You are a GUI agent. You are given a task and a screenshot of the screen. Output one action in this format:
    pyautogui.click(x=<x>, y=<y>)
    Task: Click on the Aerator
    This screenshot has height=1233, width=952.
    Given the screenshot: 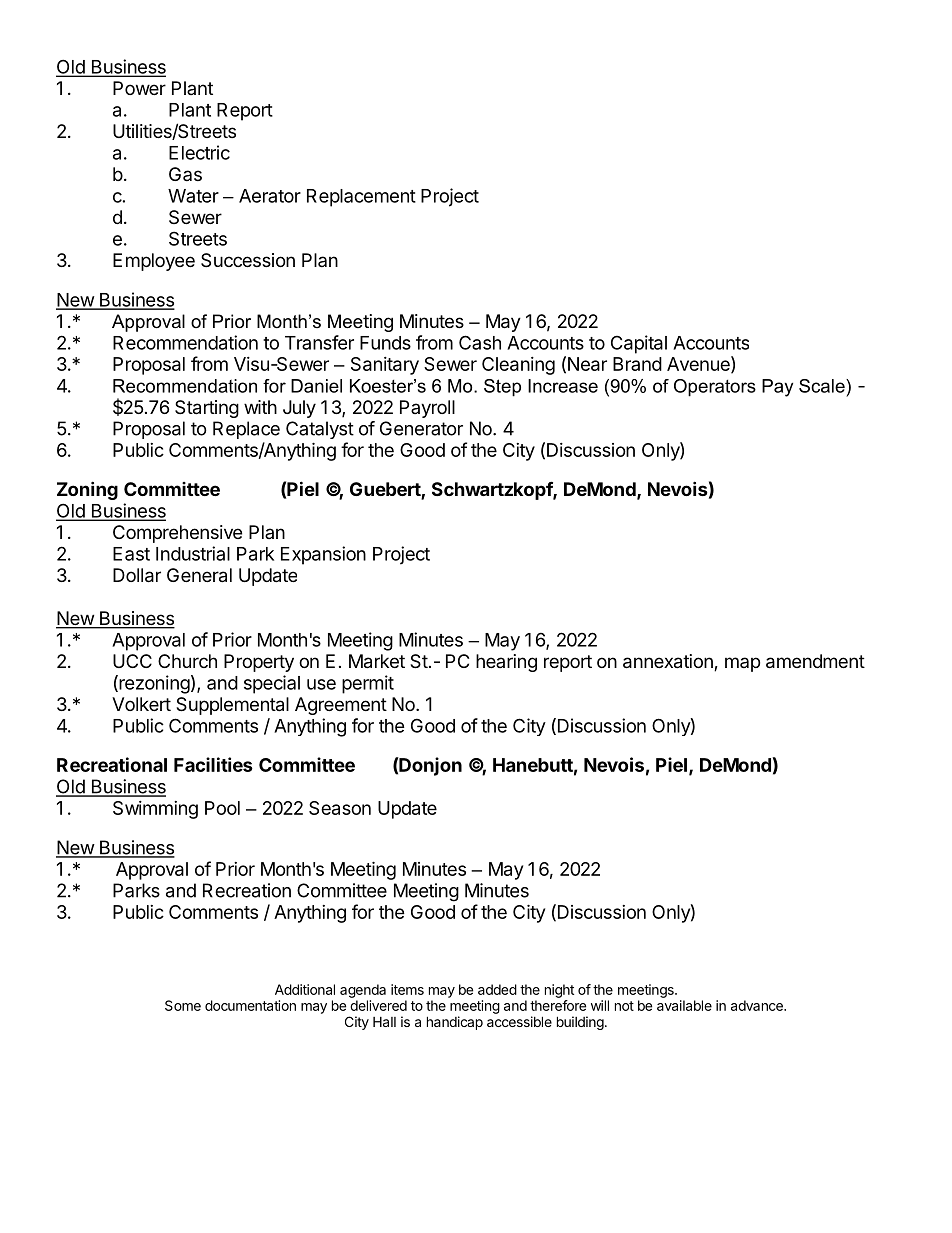 What is the action you would take?
    pyautogui.click(x=270, y=196)
